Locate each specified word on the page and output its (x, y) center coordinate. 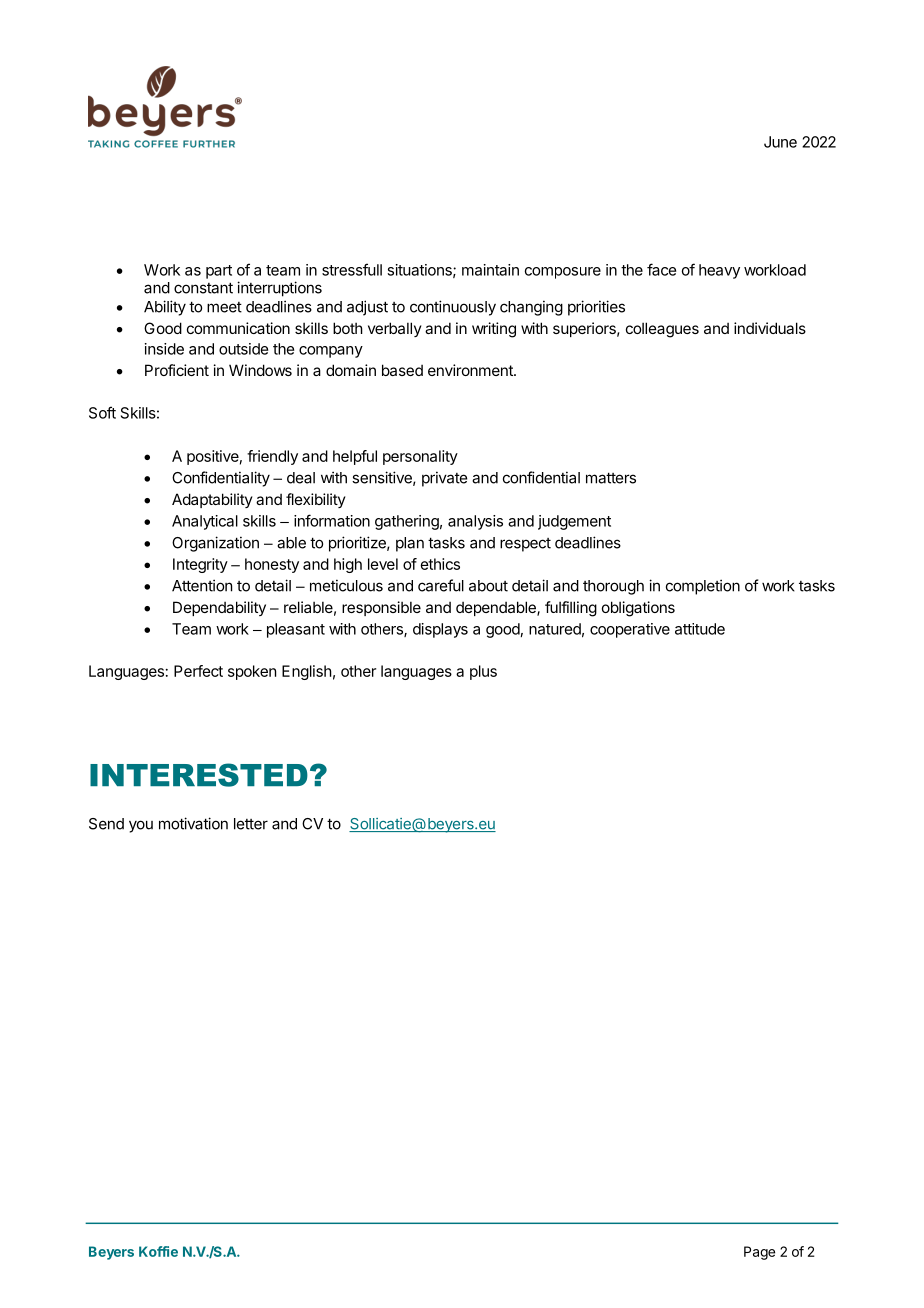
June (780, 142)
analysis (475, 522)
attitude (700, 629)
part (219, 272)
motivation (193, 823)
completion (703, 587)
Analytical (205, 522)
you (141, 826)
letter (251, 824)
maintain (490, 270)
